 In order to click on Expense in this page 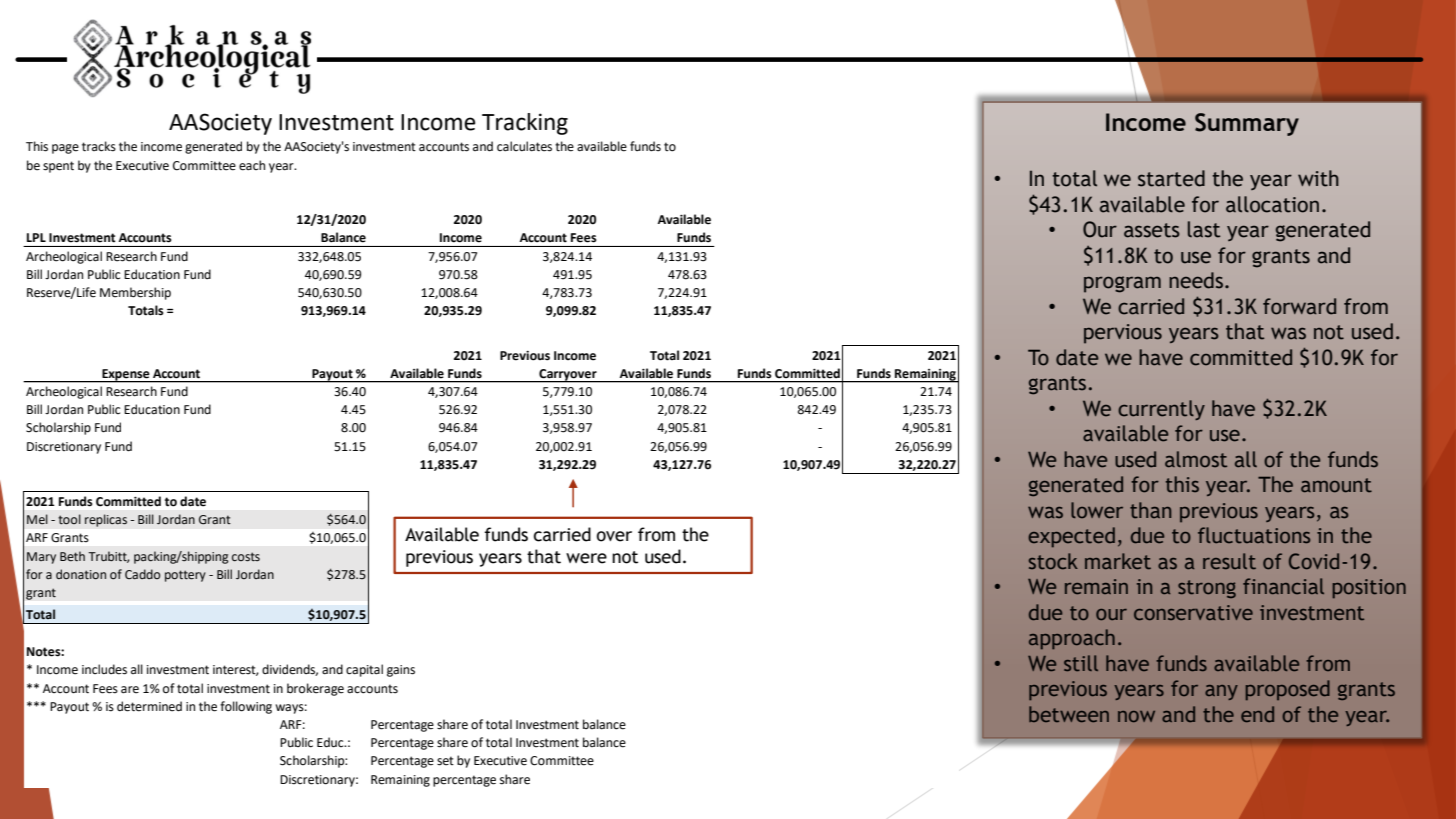, I will do `click(126, 376)`.
